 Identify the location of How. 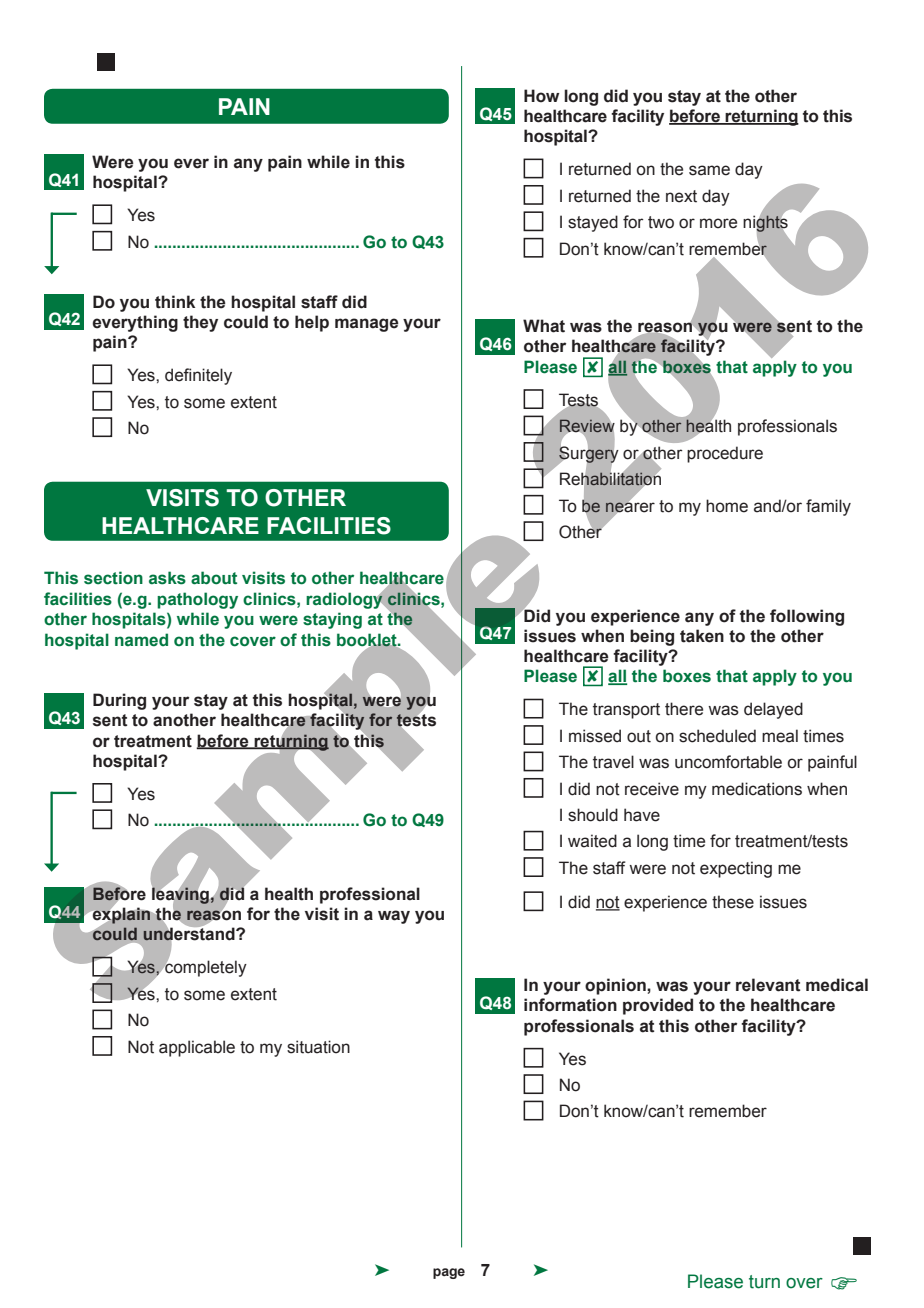
(541, 96).
